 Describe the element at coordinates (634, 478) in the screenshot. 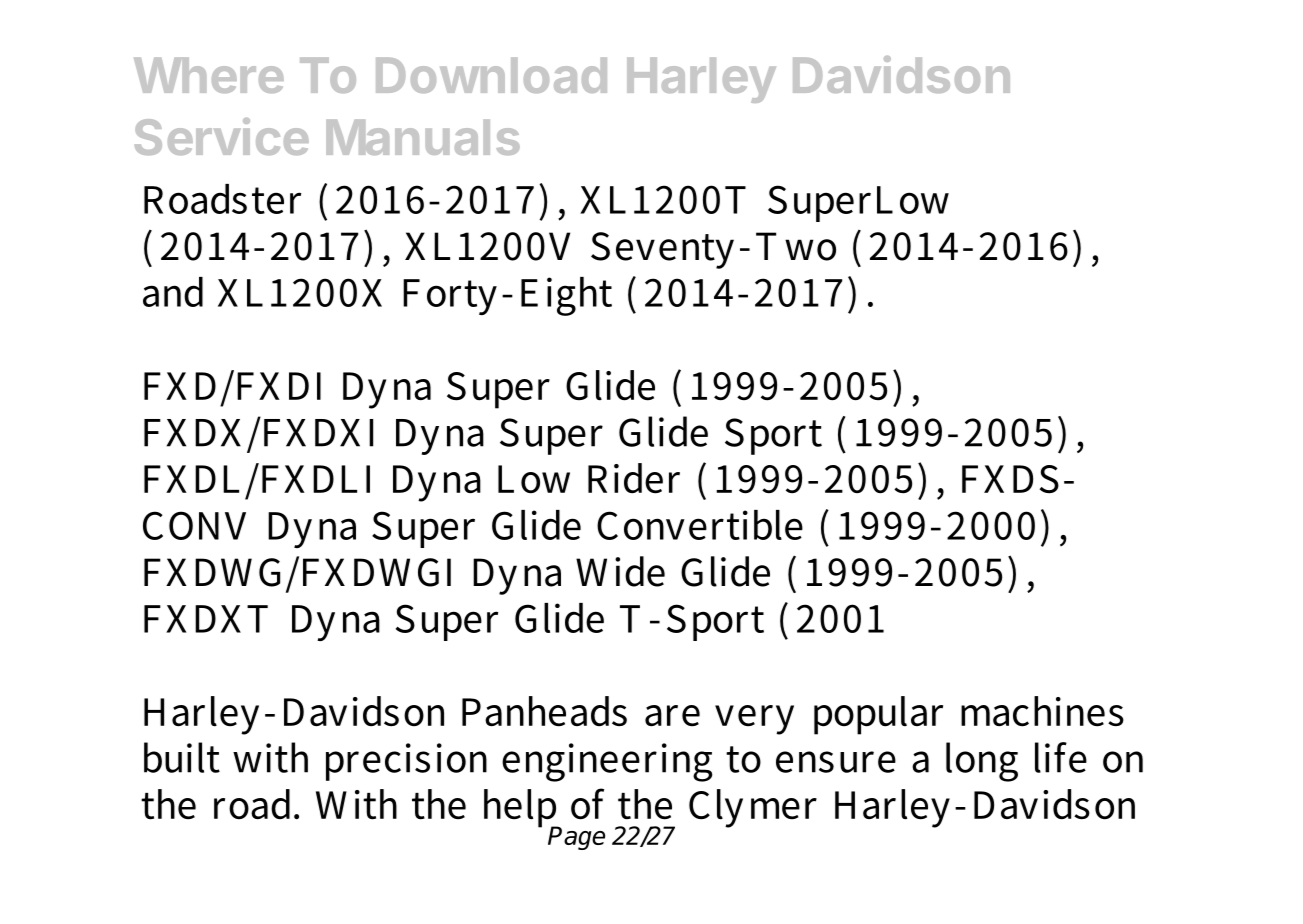

I see `Rider` at that location.
